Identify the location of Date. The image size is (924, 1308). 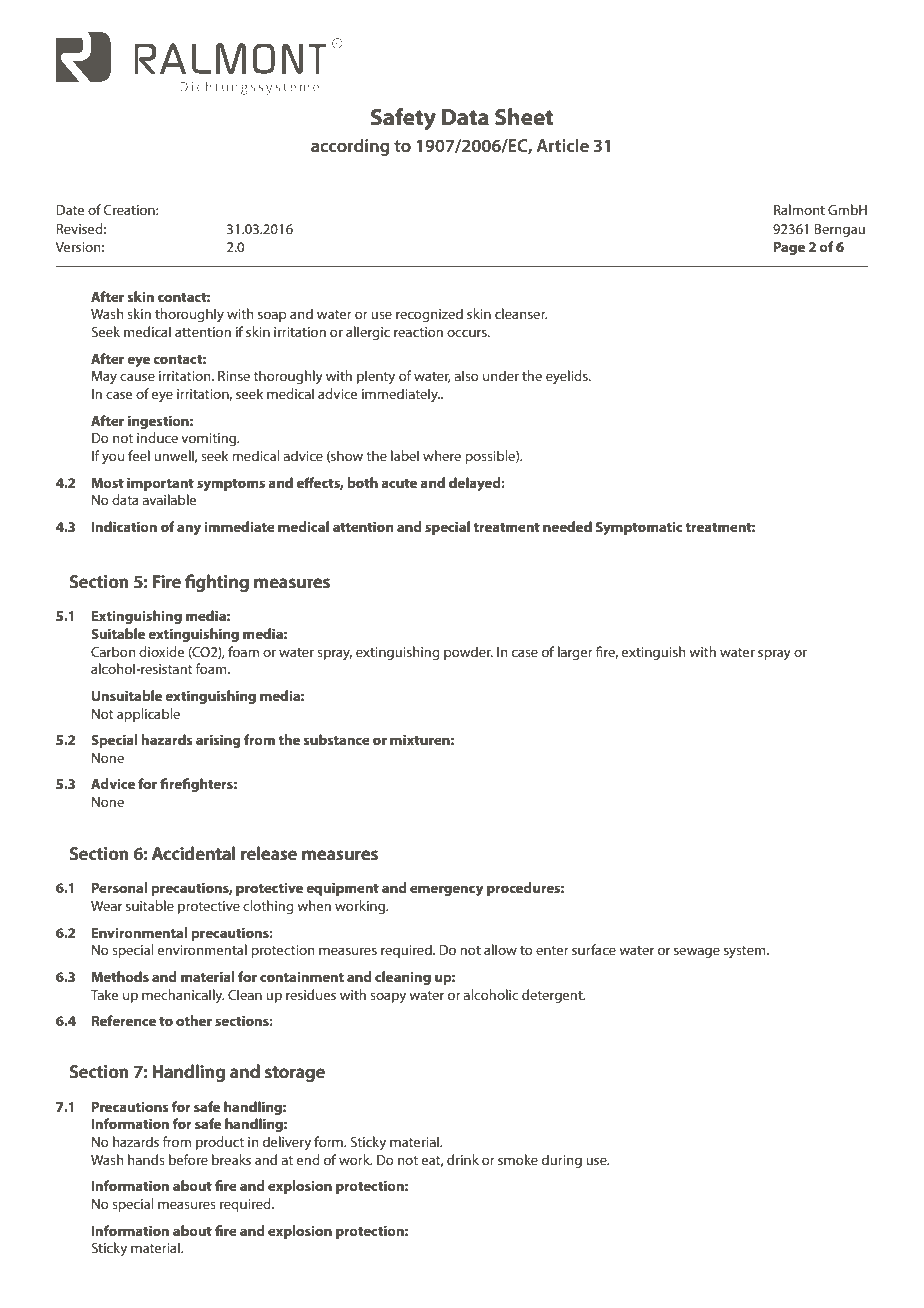
(70, 210).
